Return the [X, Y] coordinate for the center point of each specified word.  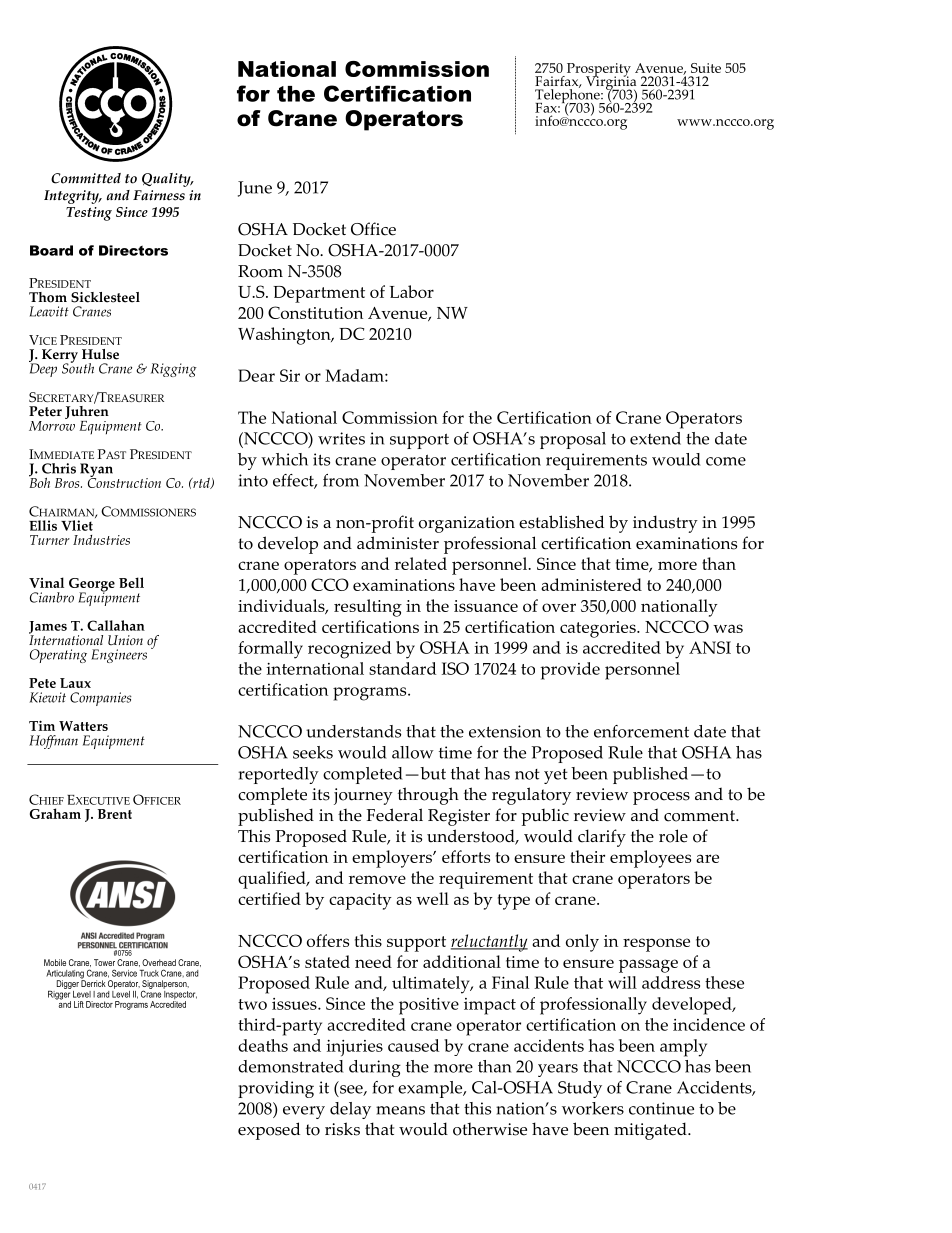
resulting [368, 608]
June [255, 189]
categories [599, 629]
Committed [86, 178]
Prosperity [597, 71]
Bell [131, 582]
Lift [79, 1004]
